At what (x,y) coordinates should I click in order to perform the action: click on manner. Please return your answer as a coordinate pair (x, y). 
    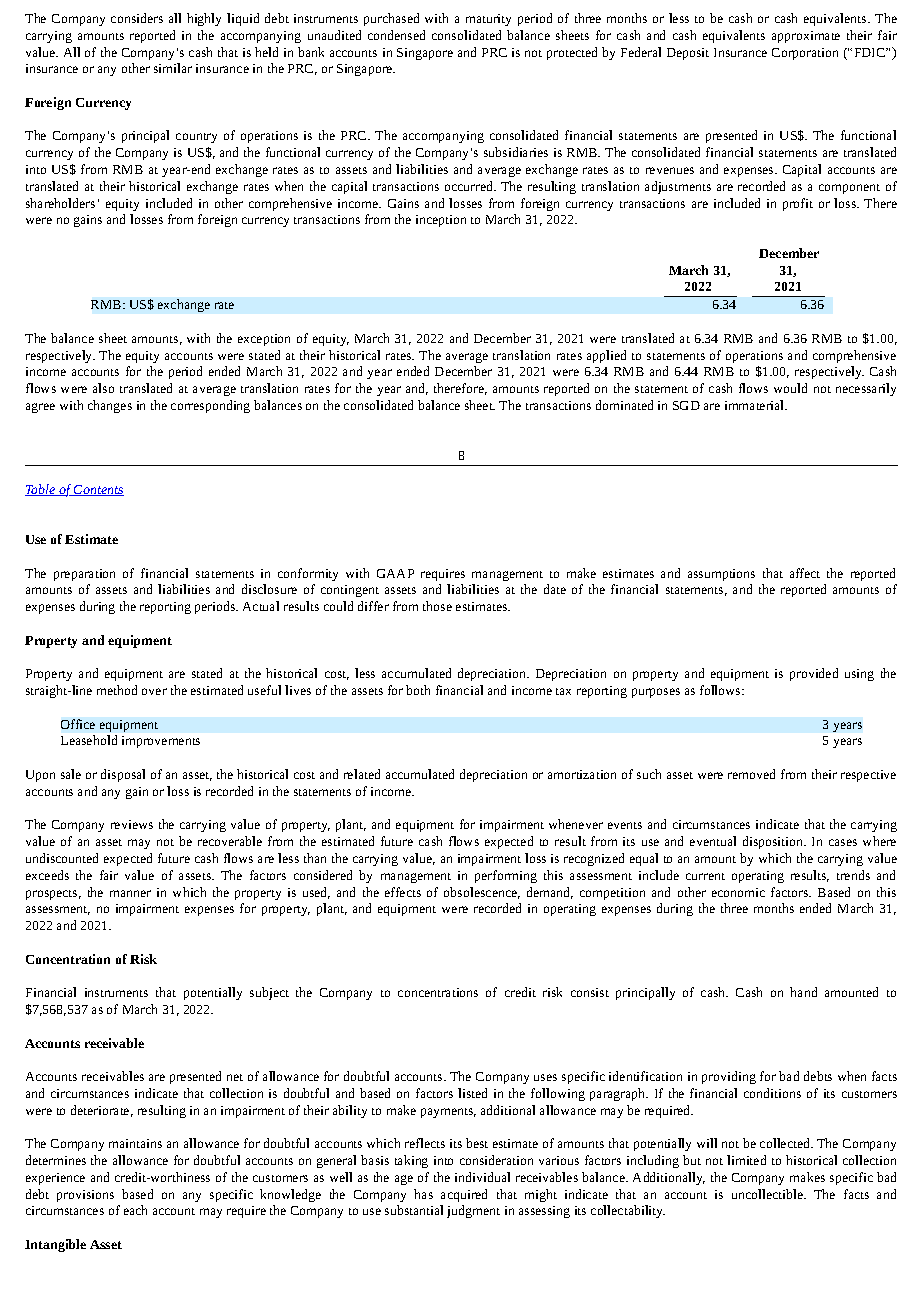
    Looking at the image, I should click on (130, 893).
